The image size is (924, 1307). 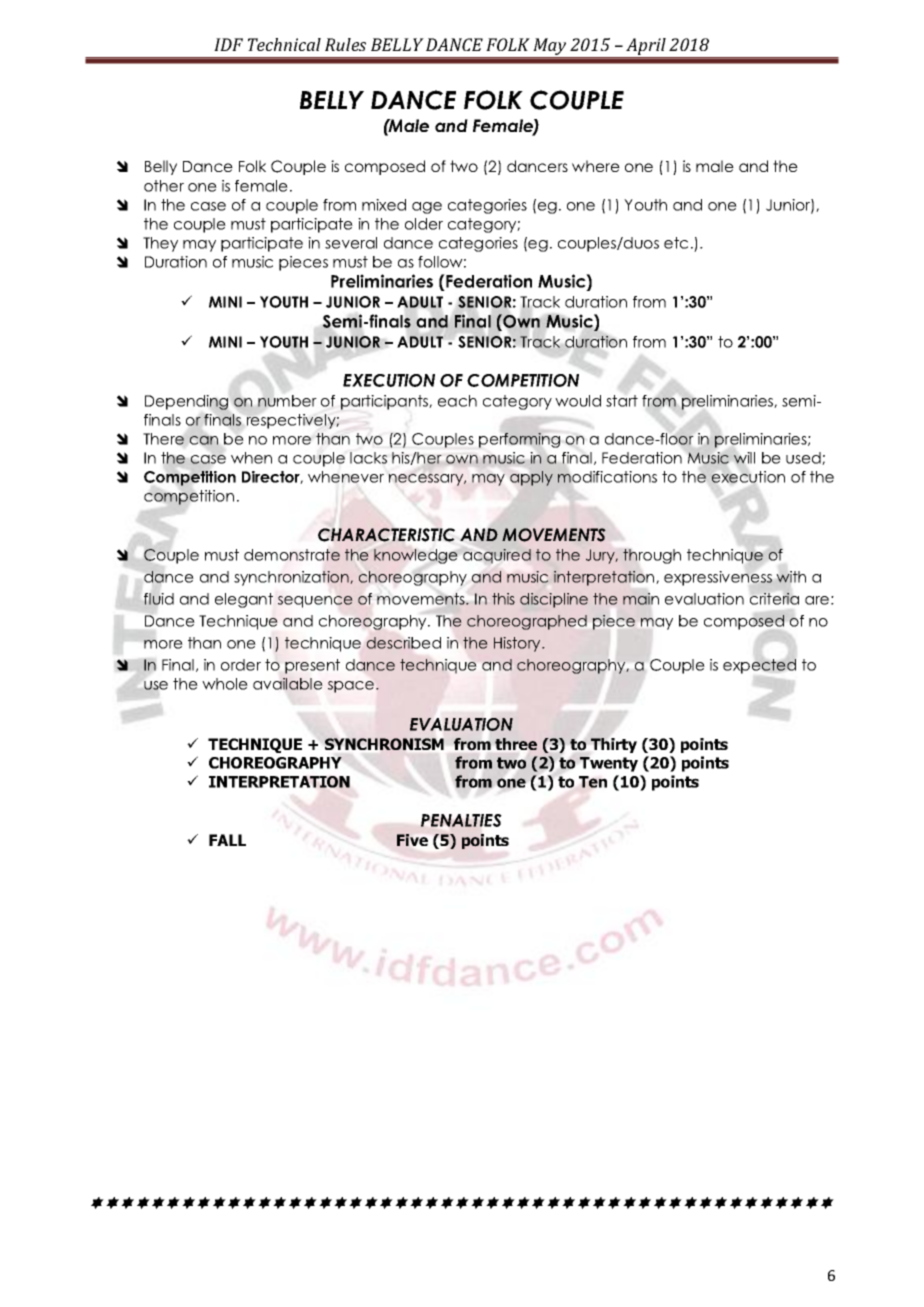 What do you see at coordinates (596, 166) in the image?
I see `where` at bounding box center [596, 166].
